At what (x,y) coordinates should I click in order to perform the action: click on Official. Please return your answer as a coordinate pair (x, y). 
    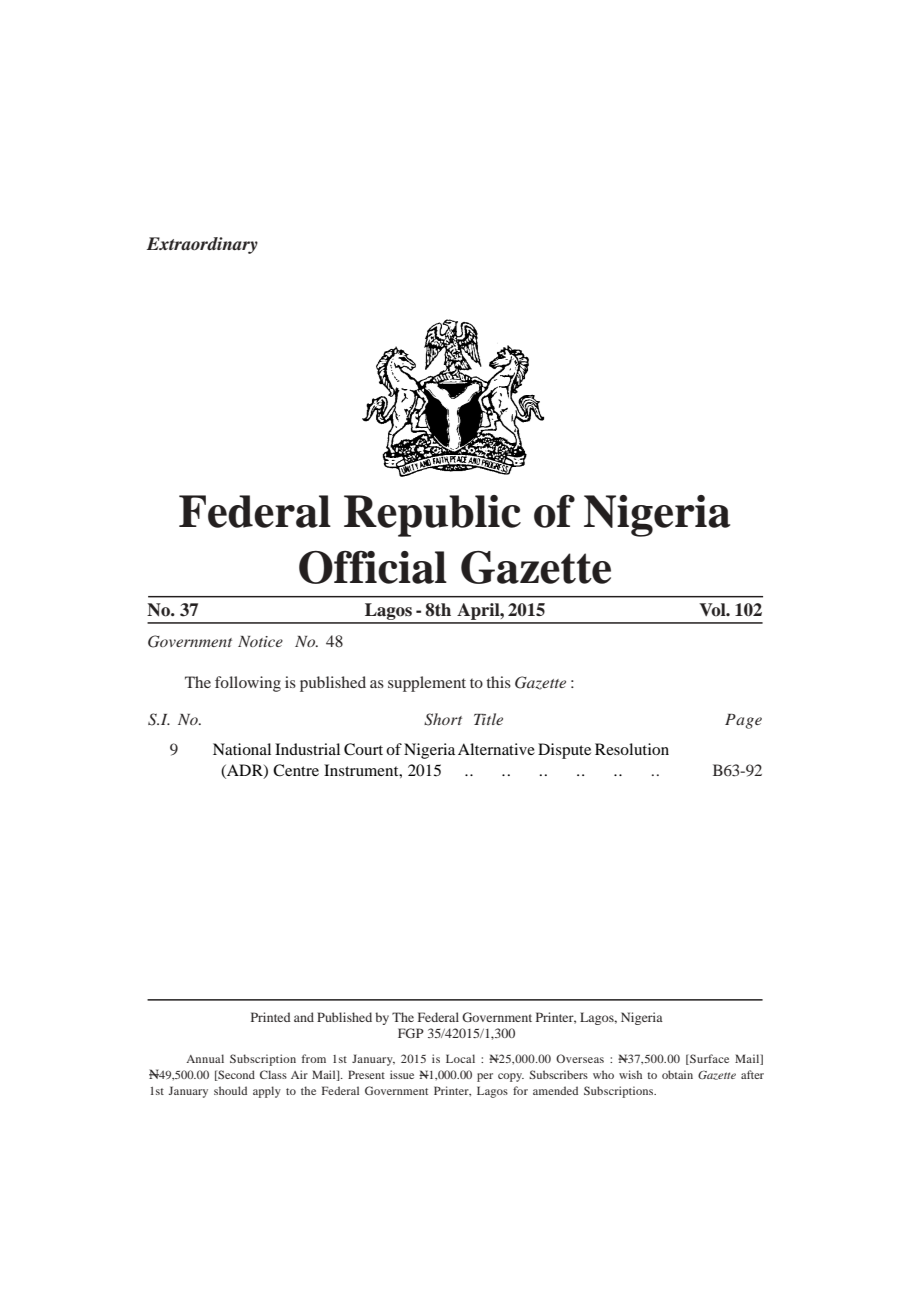
    Looking at the image, I should click on (373, 567).
